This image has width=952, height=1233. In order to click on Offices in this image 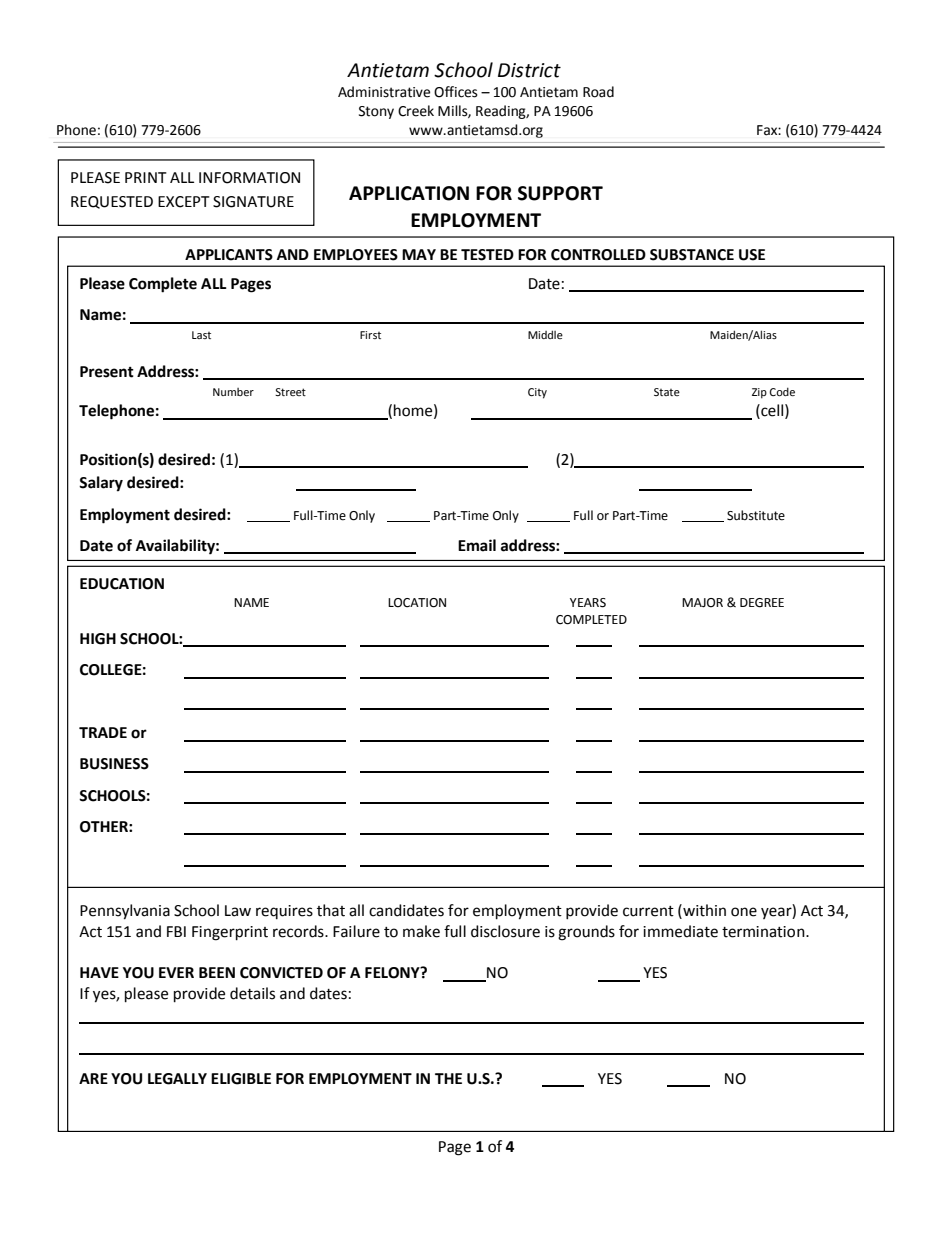, I will do `click(456, 92)`.
